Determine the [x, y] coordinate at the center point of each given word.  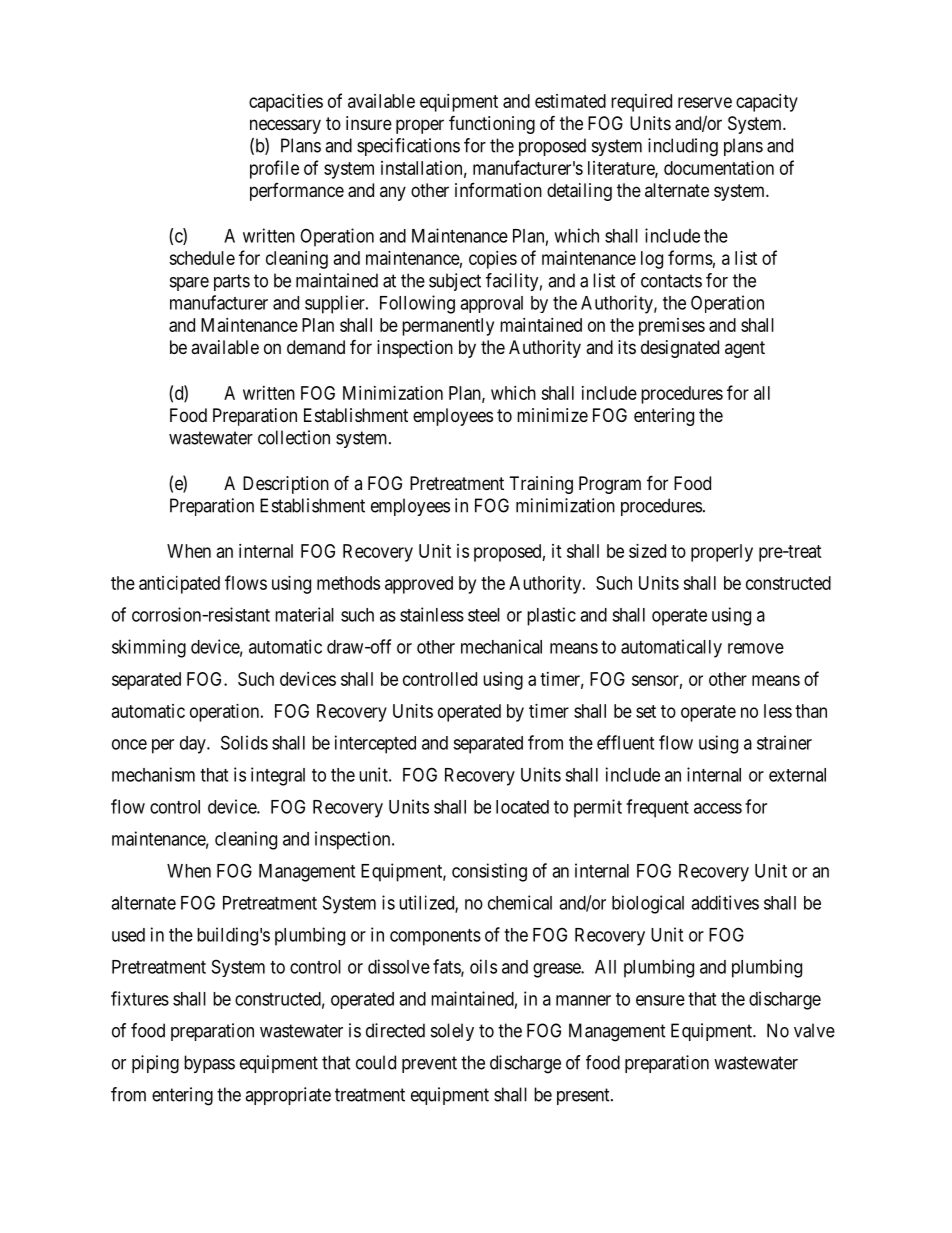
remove [756, 648]
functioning [492, 124]
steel [484, 615]
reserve [705, 102]
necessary [285, 126]
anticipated [179, 585]
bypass [209, 1064]
